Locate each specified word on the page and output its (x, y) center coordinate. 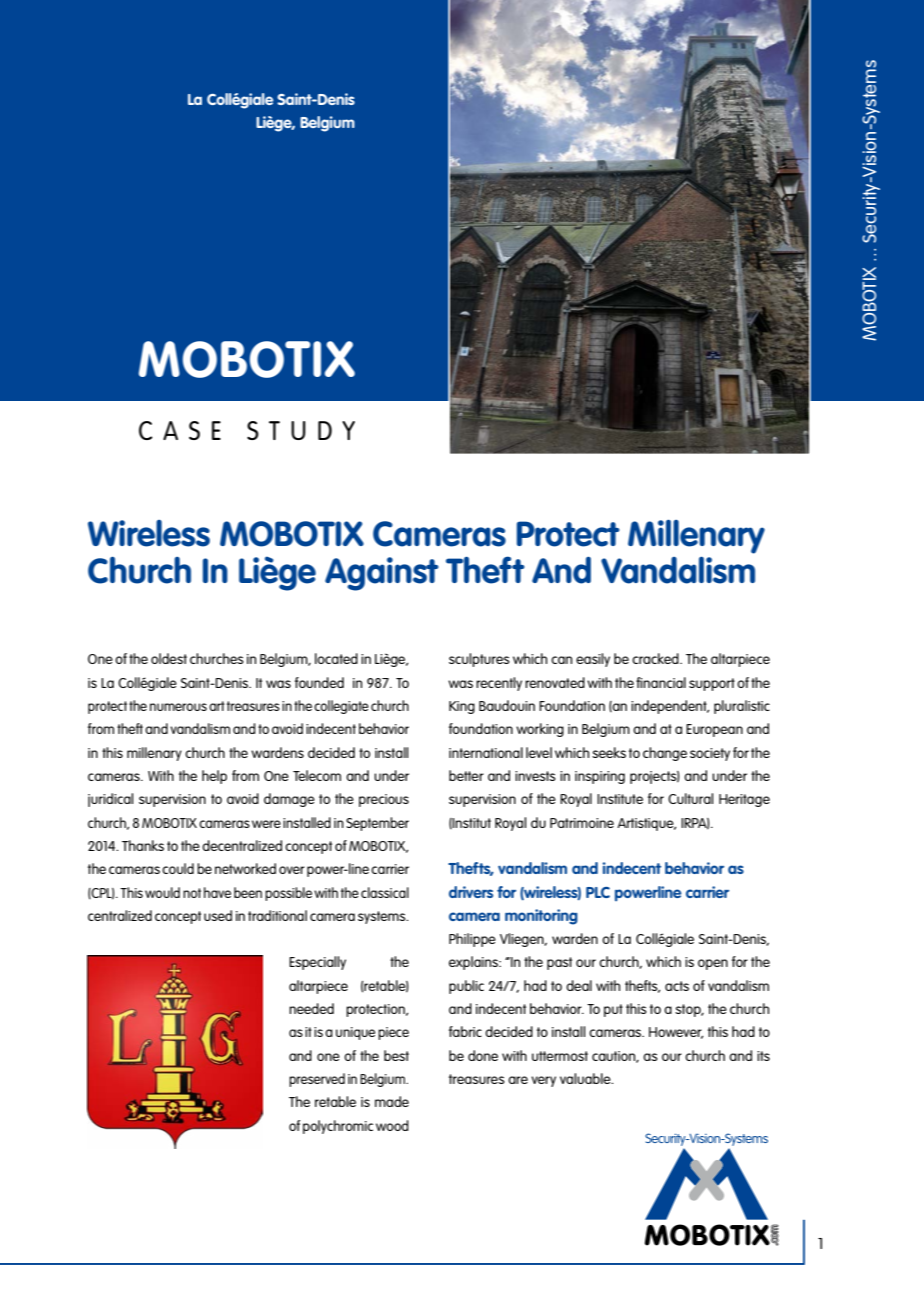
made (392, 1101)
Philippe (472, 940)
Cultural (690, 798)
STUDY (301, 430)
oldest (169, 658)
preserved (317, 1080)
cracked (656, 658)
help (214, 777)
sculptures (479, 660)
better (466, 775)
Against (382, 574)
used (218, 915)
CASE (180, 430)
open (713, 964)
